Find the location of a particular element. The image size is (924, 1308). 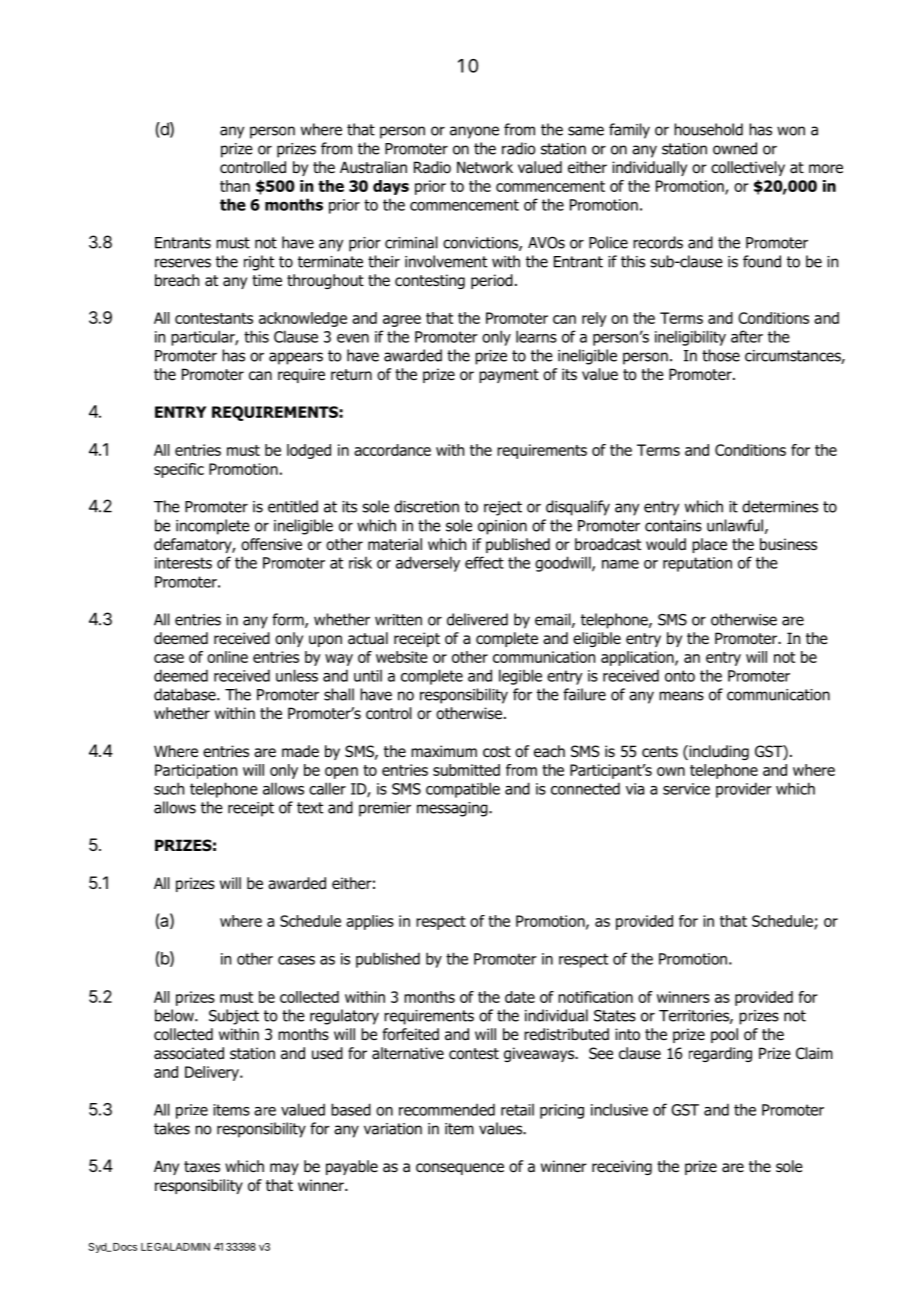

payment is located at coordinates (509, 376).
